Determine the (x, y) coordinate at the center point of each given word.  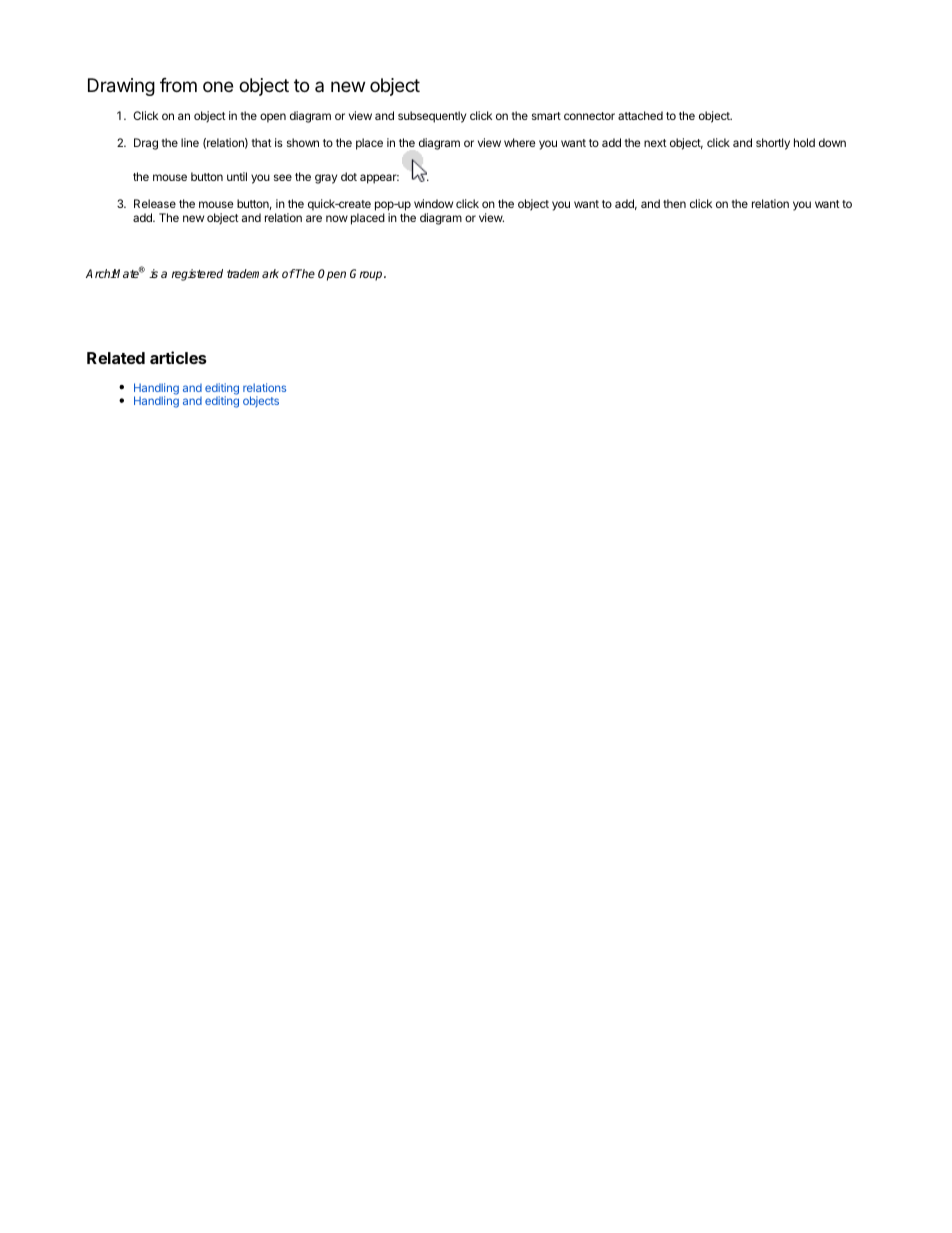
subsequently (432, 117)
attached (640, 115)
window (433, 203)
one (218, 86)
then (674, 203)
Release (155, 203)
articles (178, 357)
